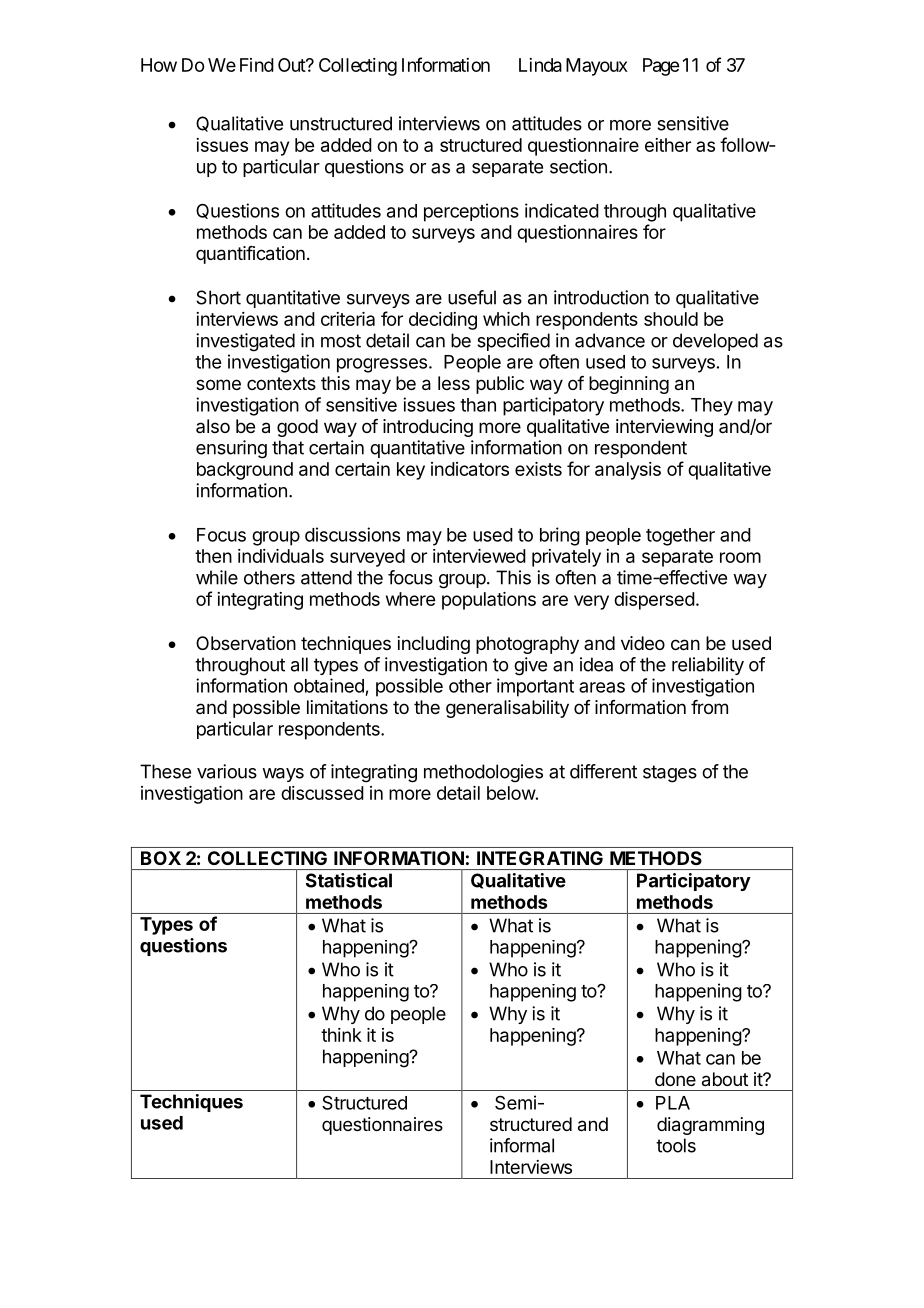  What do you see at coordinates (670, 774) in the screenshot?
I see `stages` at bounding box center [670, 774].
